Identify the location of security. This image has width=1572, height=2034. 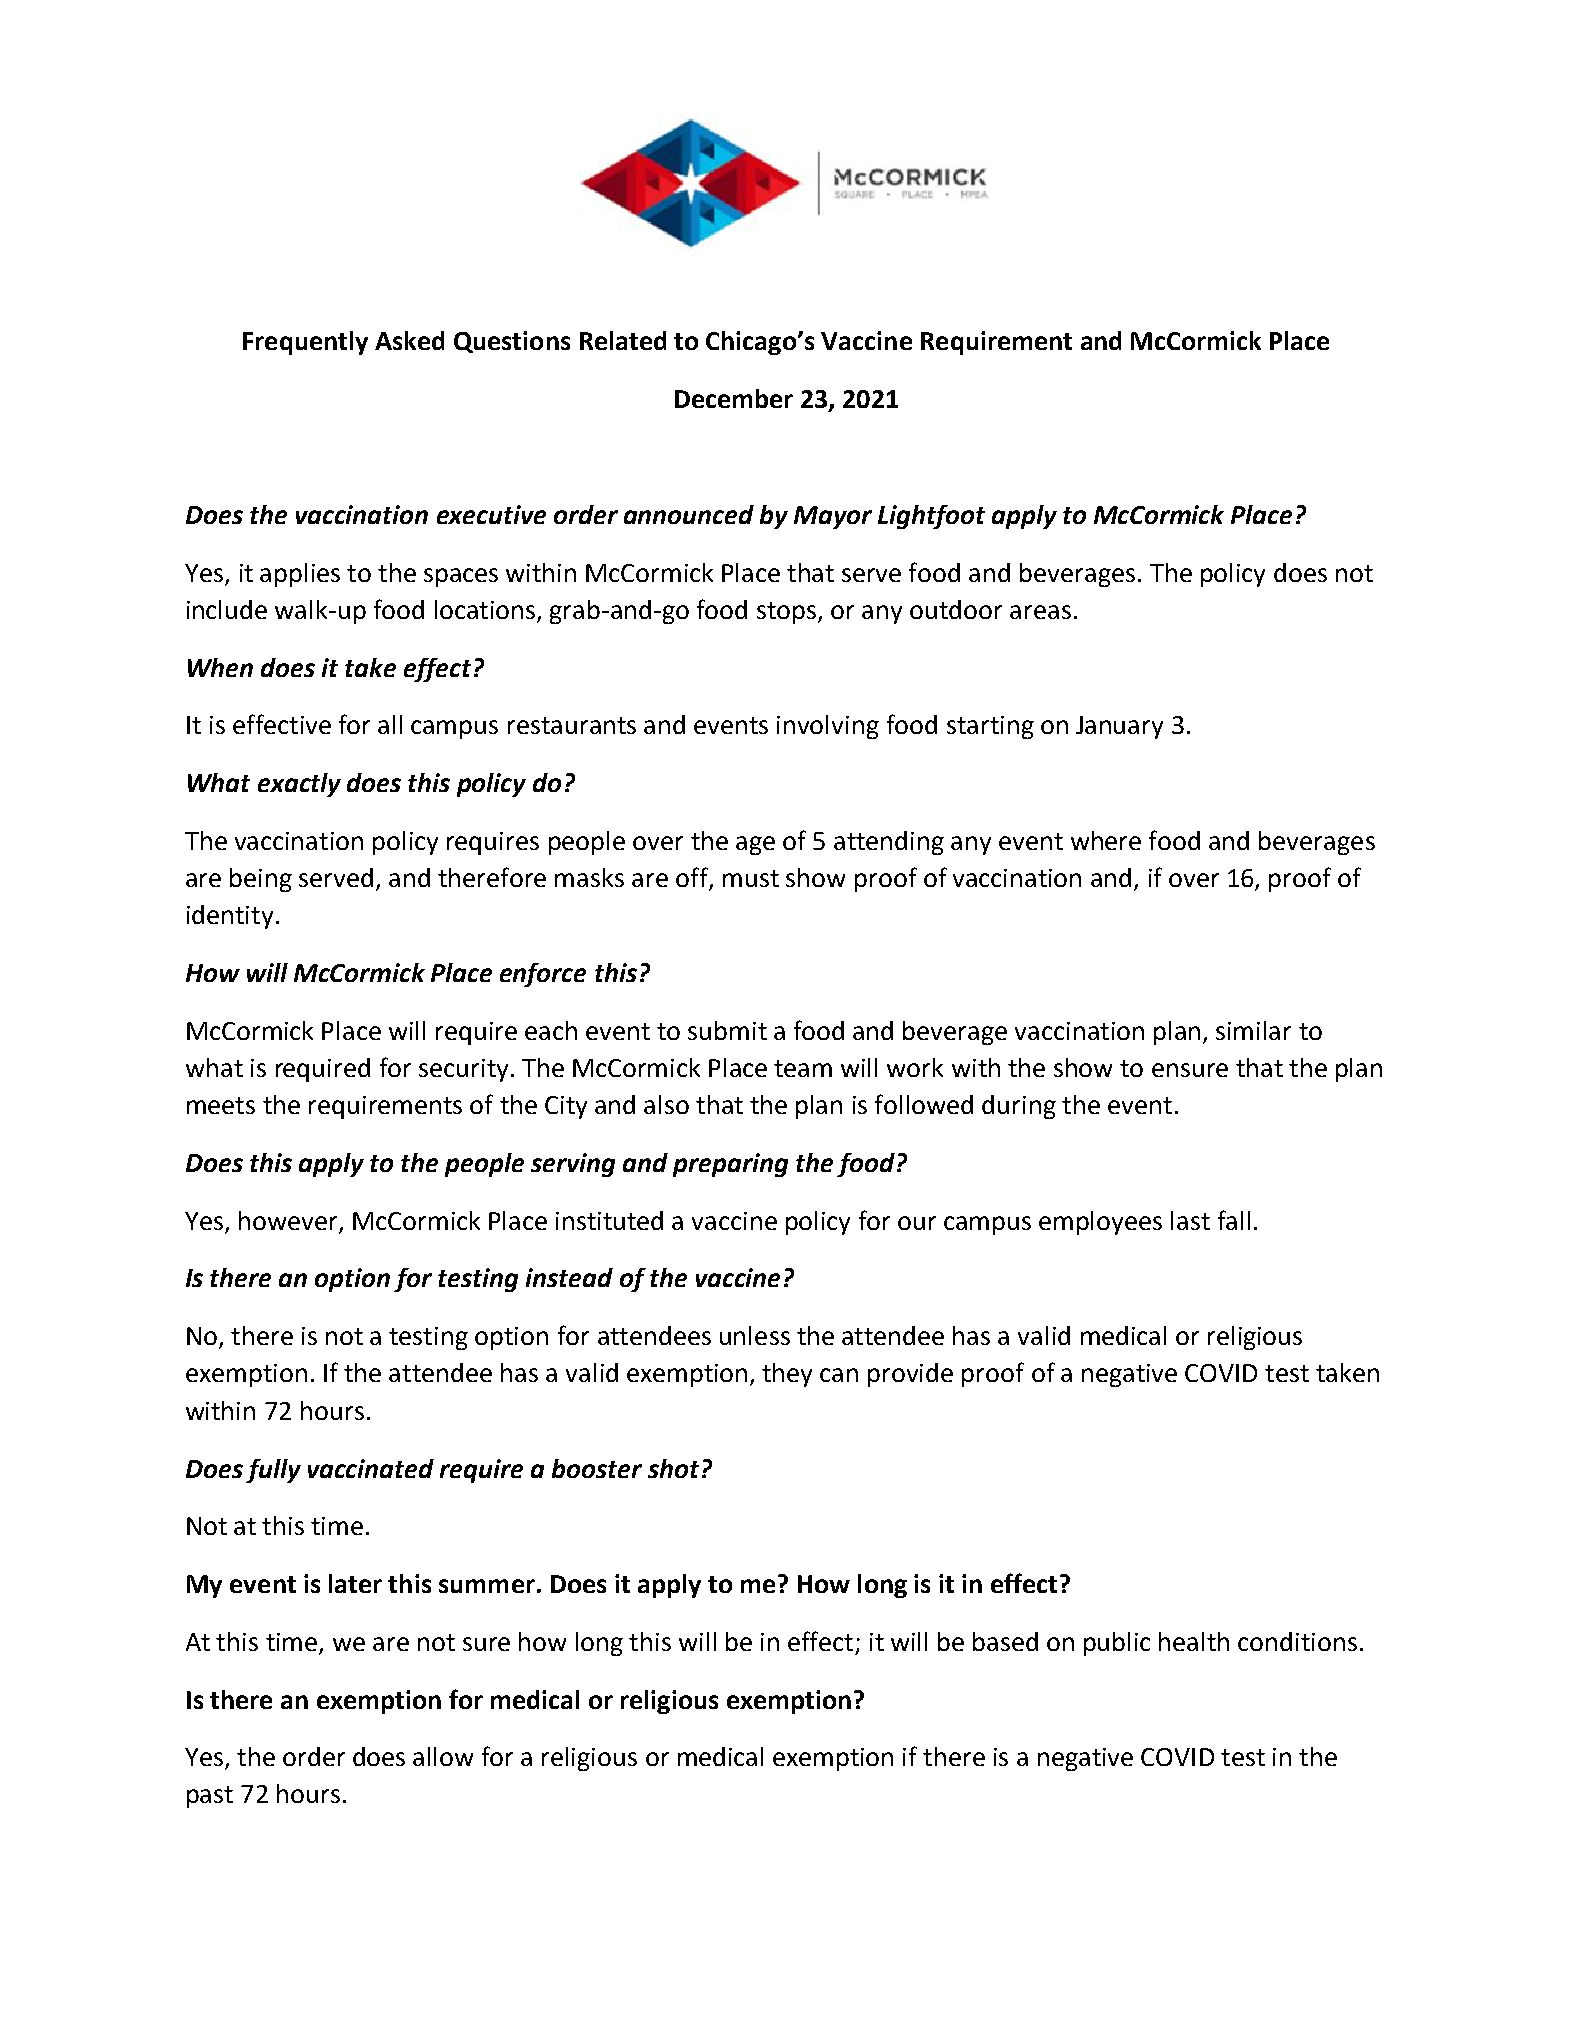
(463, 1070).
